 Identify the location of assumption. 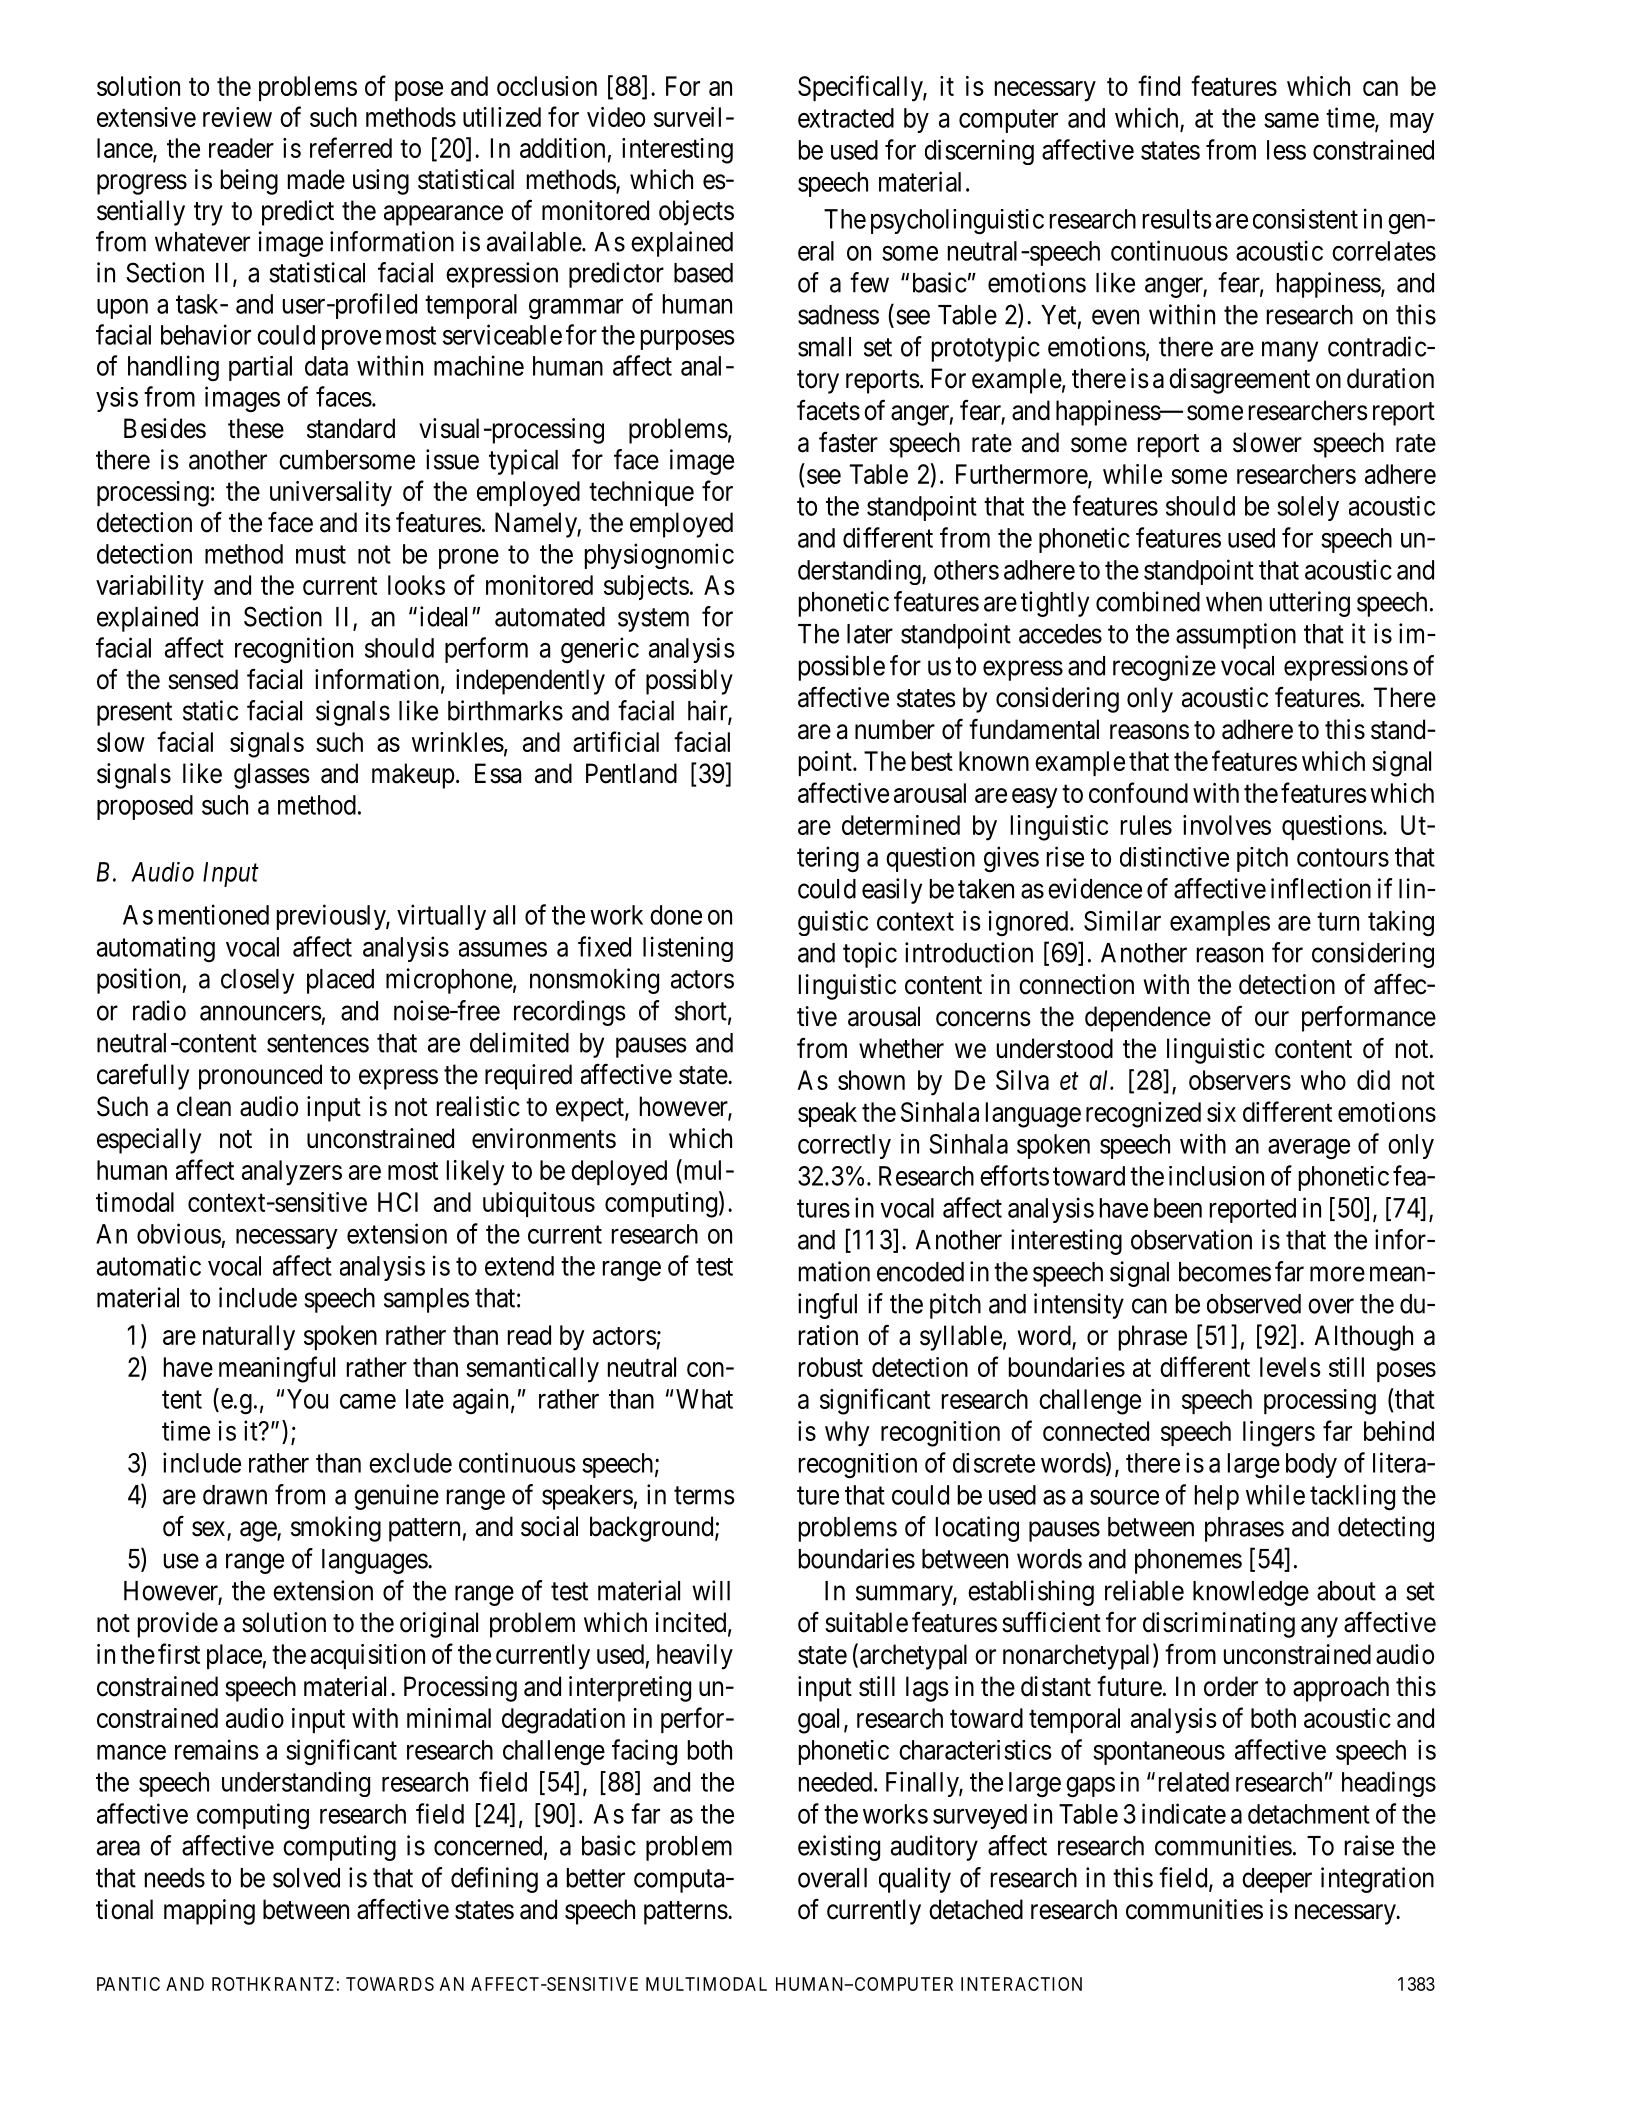
(1236, 636).
